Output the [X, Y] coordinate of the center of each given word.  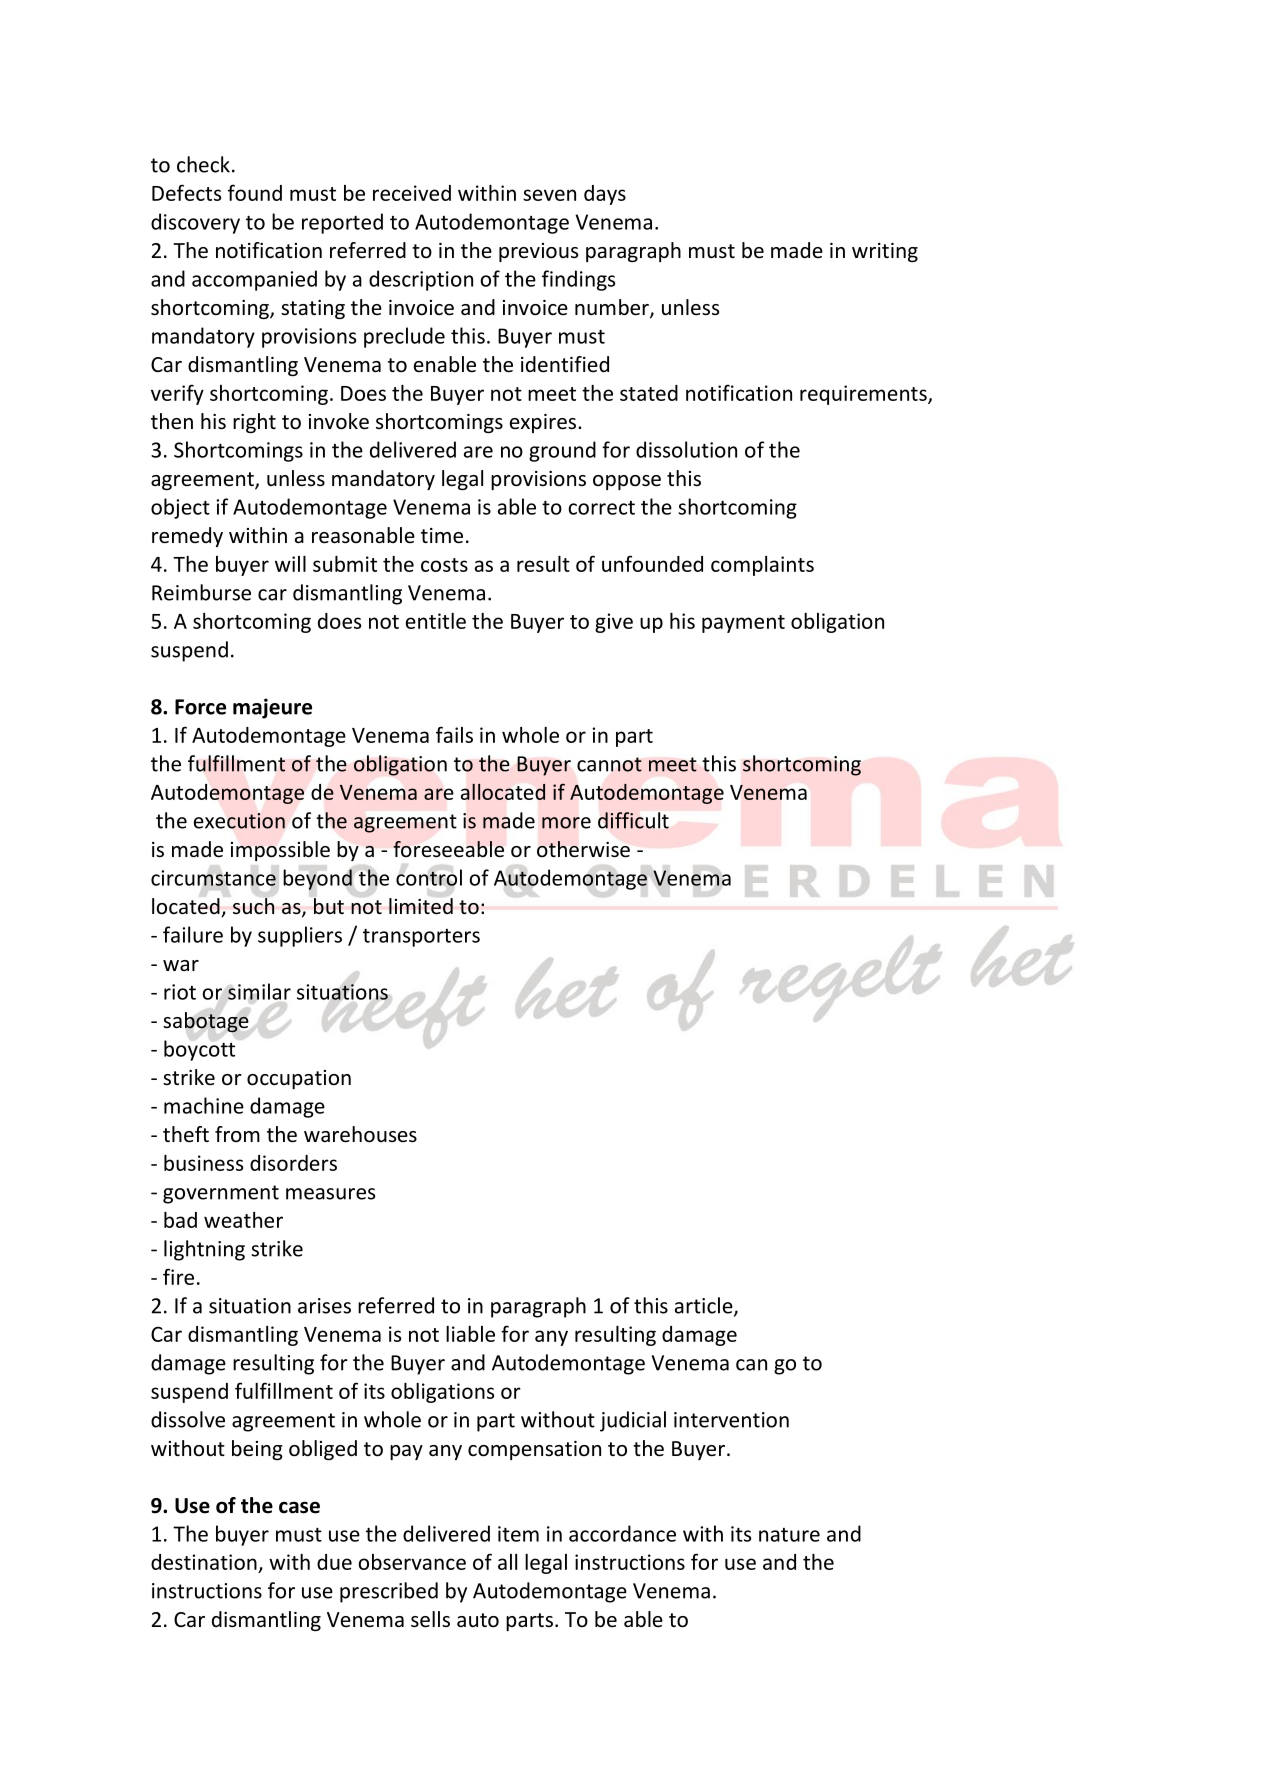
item [518, 1534]
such [254, 906]
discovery [195, 223]
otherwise [583, 849]
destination [204, 1562]
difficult [633, 820]
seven [549, 195]
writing [885, 252]
